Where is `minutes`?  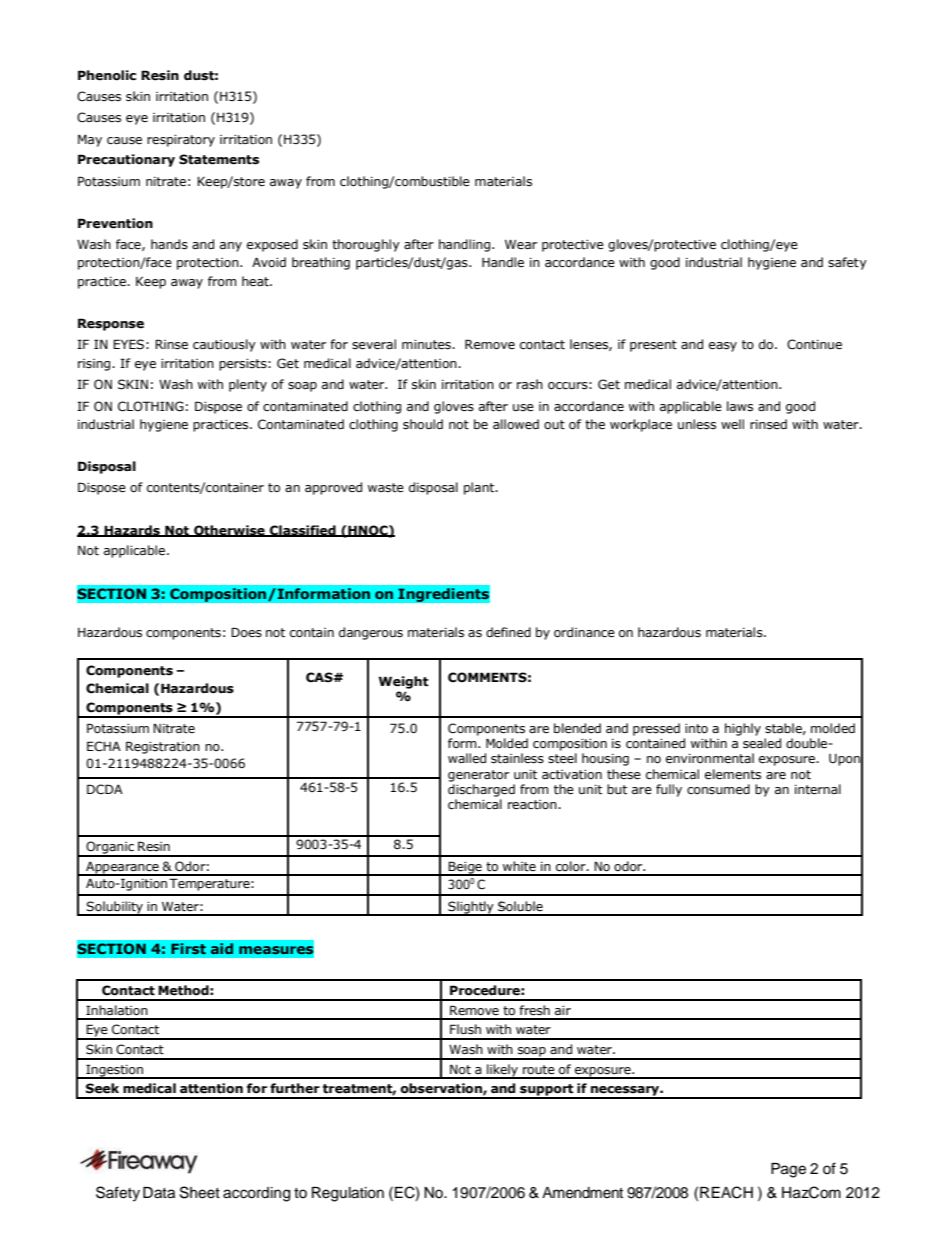 minutes is located at coordinates (427, 345).
